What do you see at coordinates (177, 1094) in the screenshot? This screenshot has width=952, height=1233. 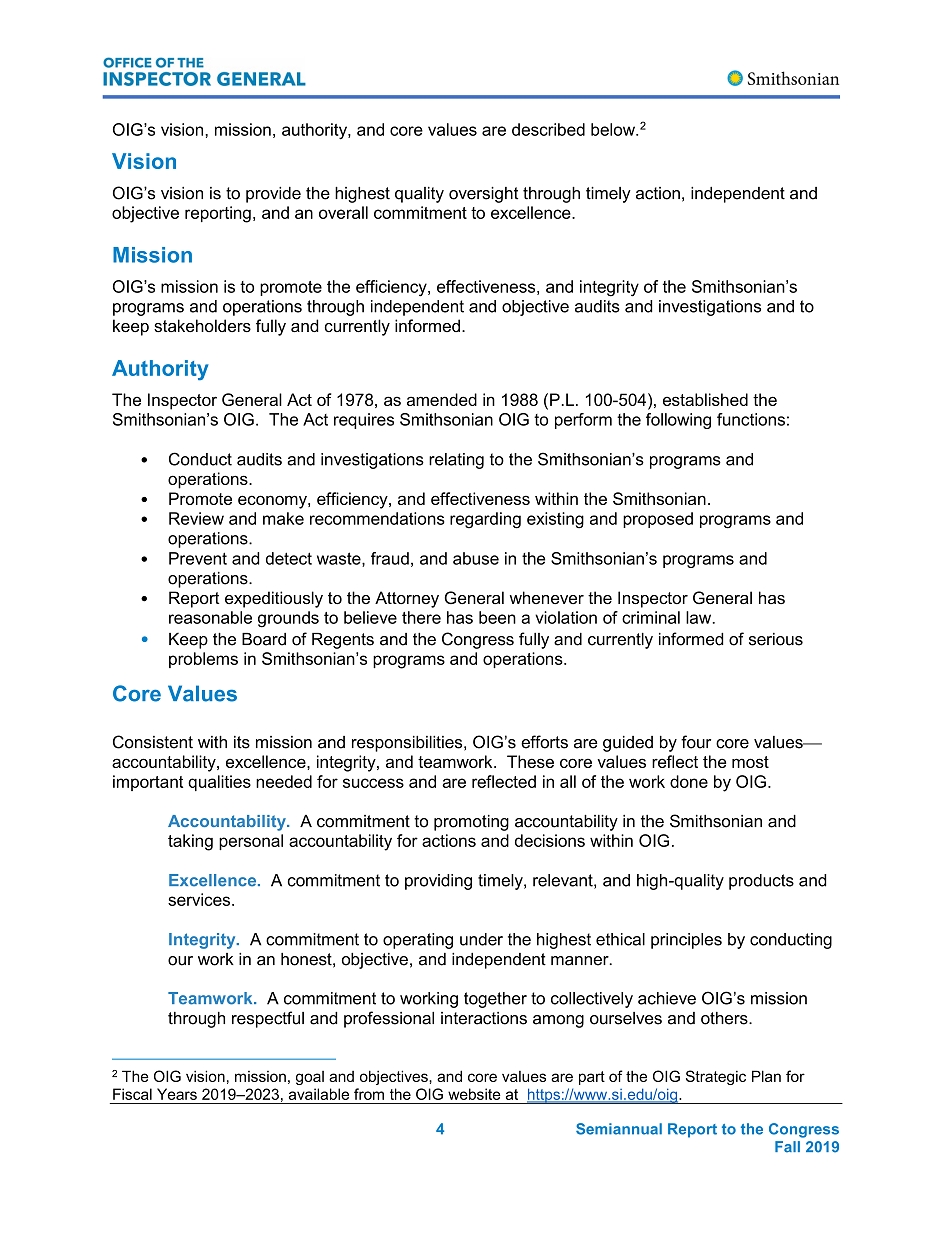 I see `Years` at bounding box center [177, 1094].
